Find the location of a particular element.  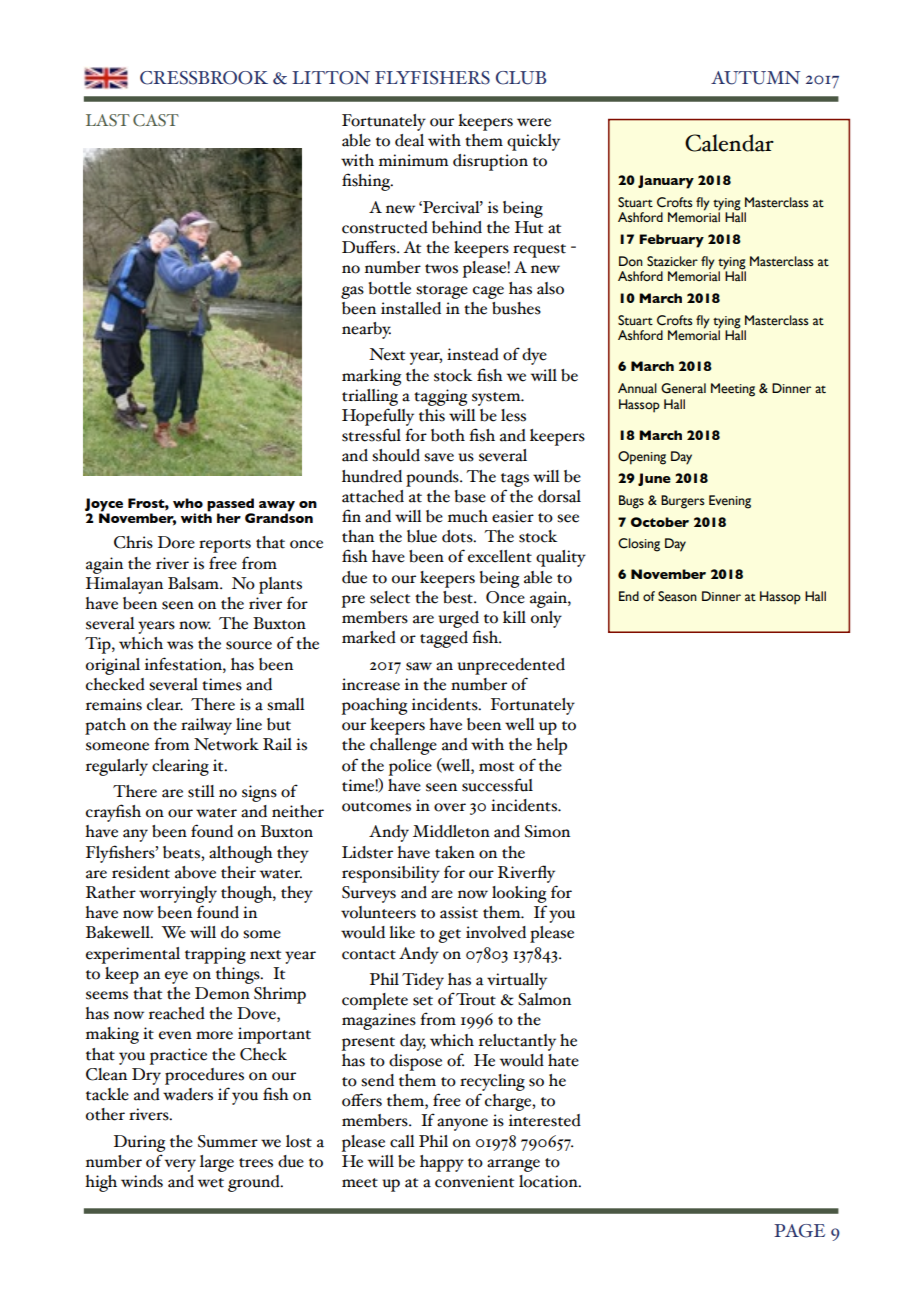

was is located at coordinates (180, 645).
